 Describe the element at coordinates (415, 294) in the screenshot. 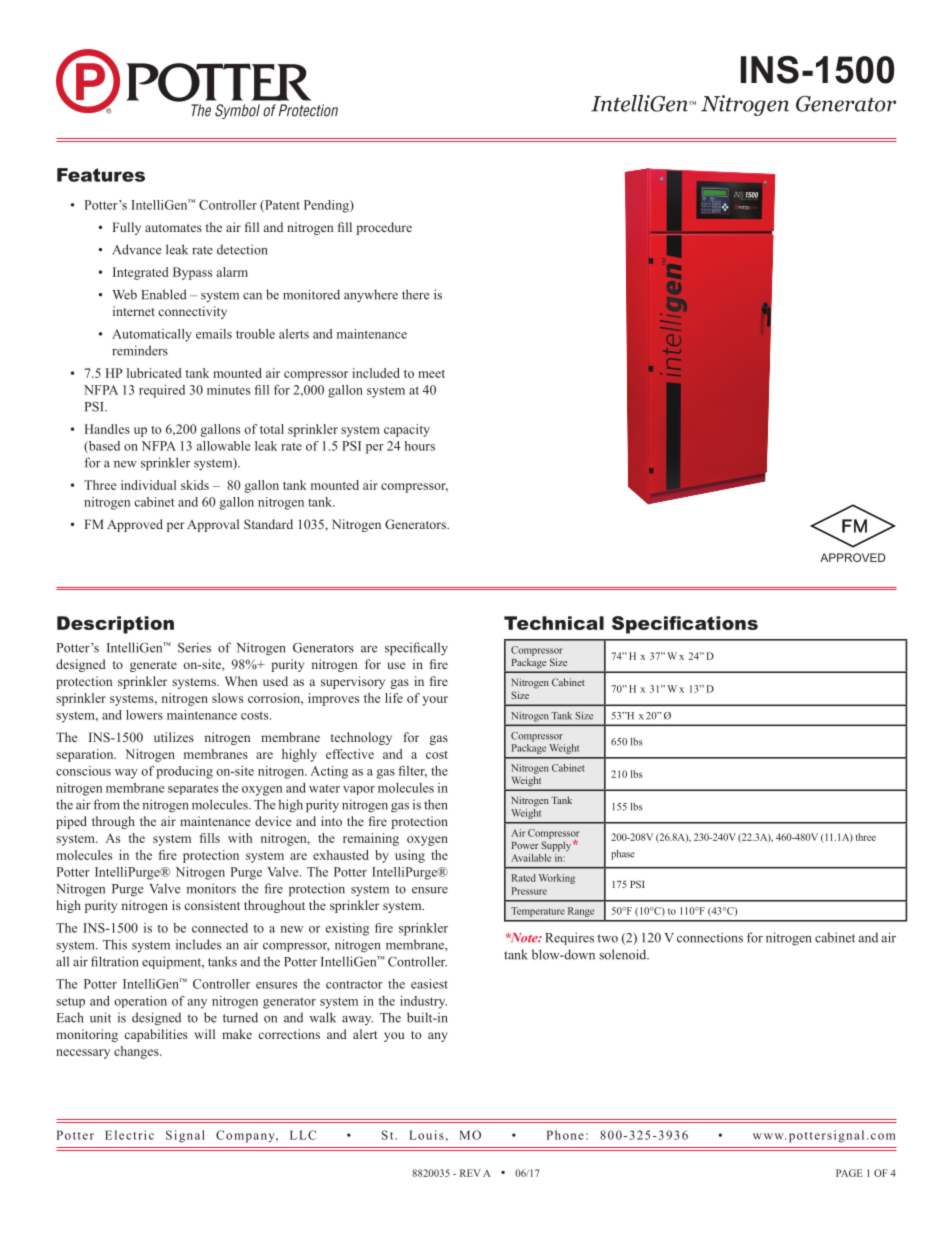

I see `there` at that location.
